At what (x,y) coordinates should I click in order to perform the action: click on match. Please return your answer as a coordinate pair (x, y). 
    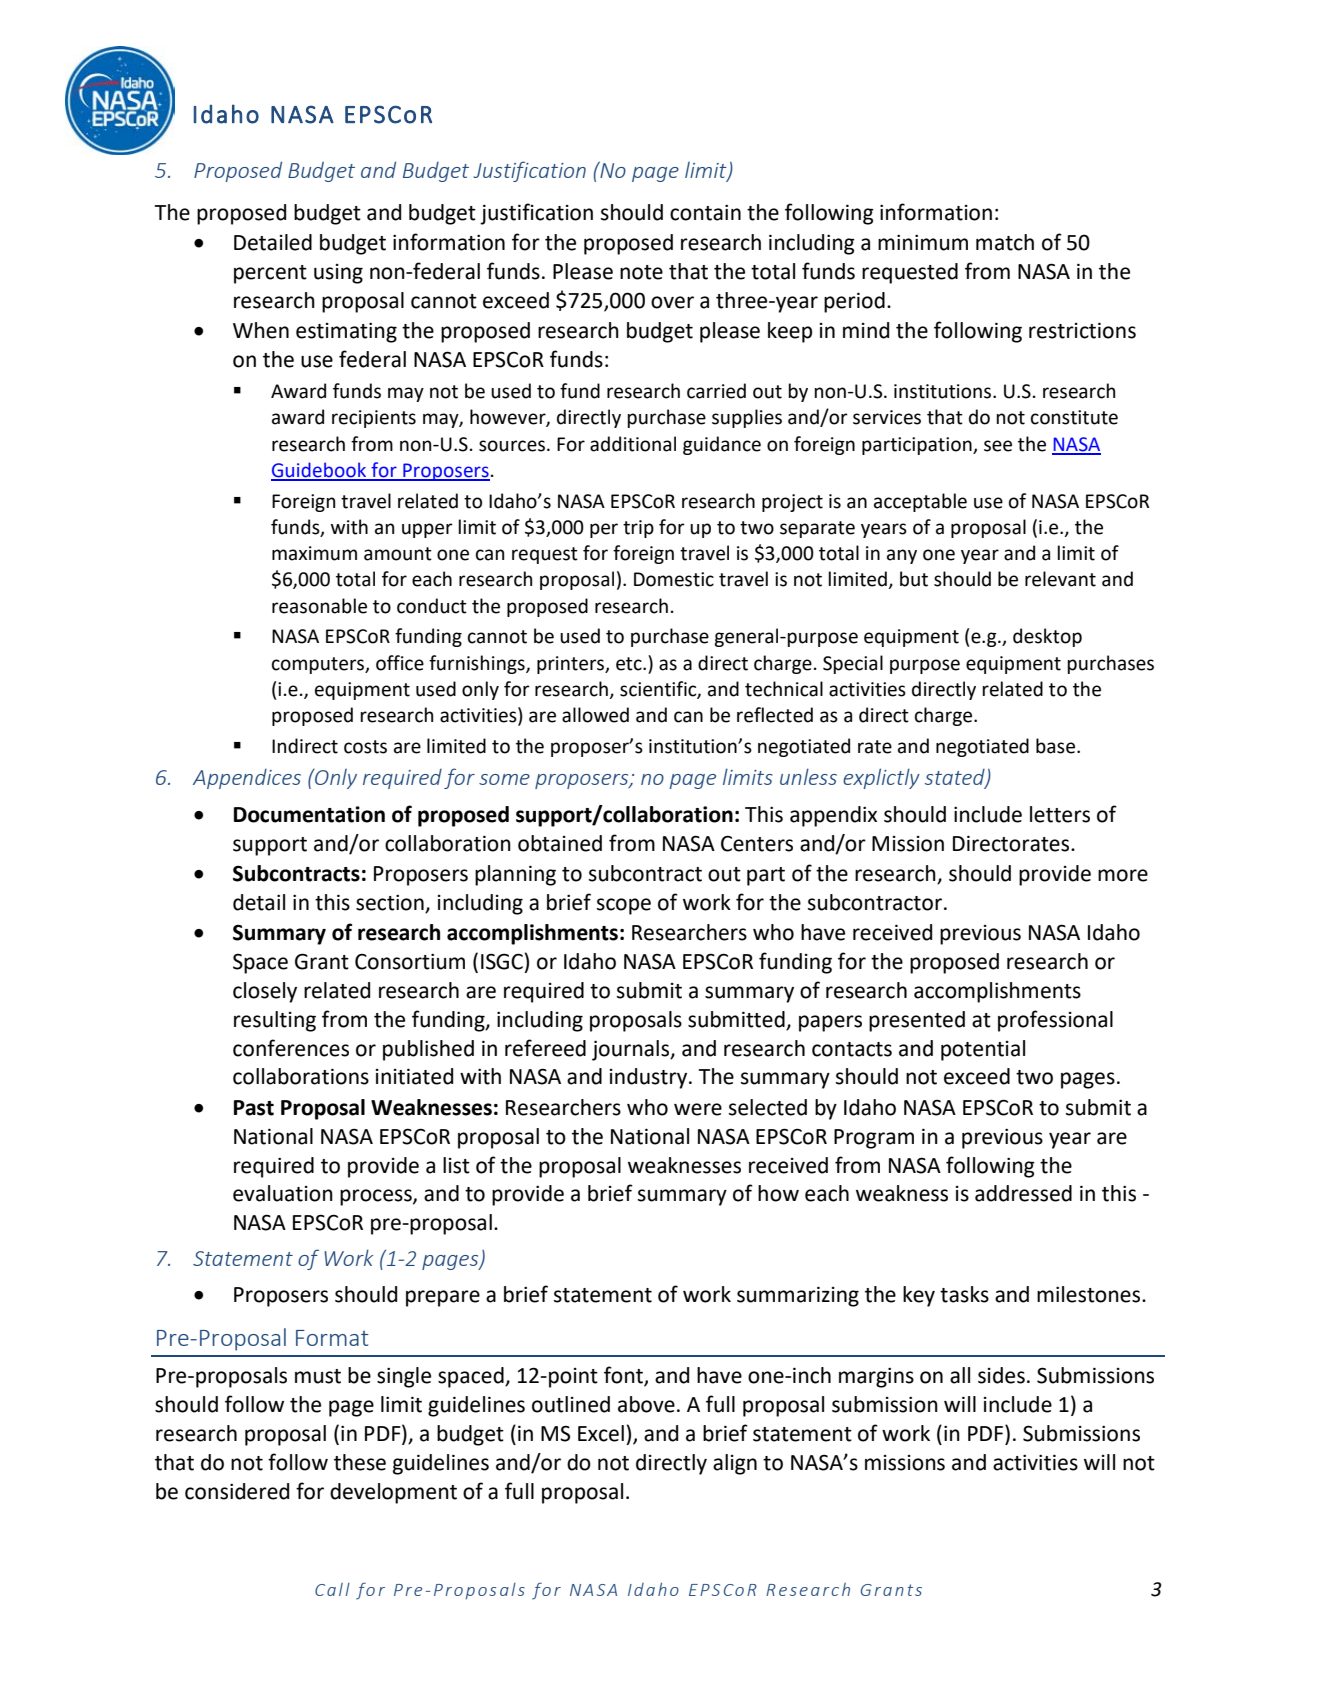
    Looking at the image, I should click on (1005, 242).
